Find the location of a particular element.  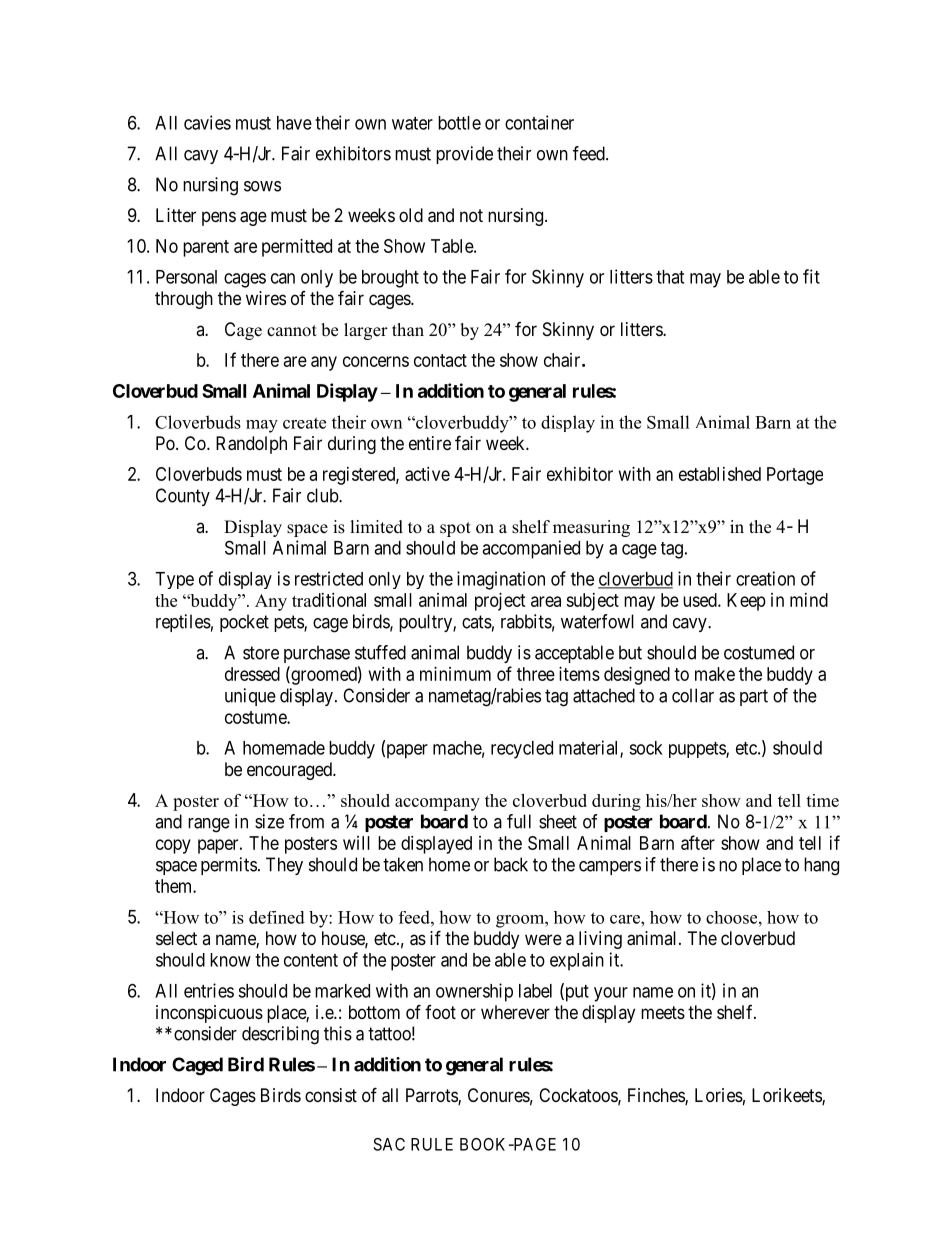

SAC is located at coordinates (389, 1144).
